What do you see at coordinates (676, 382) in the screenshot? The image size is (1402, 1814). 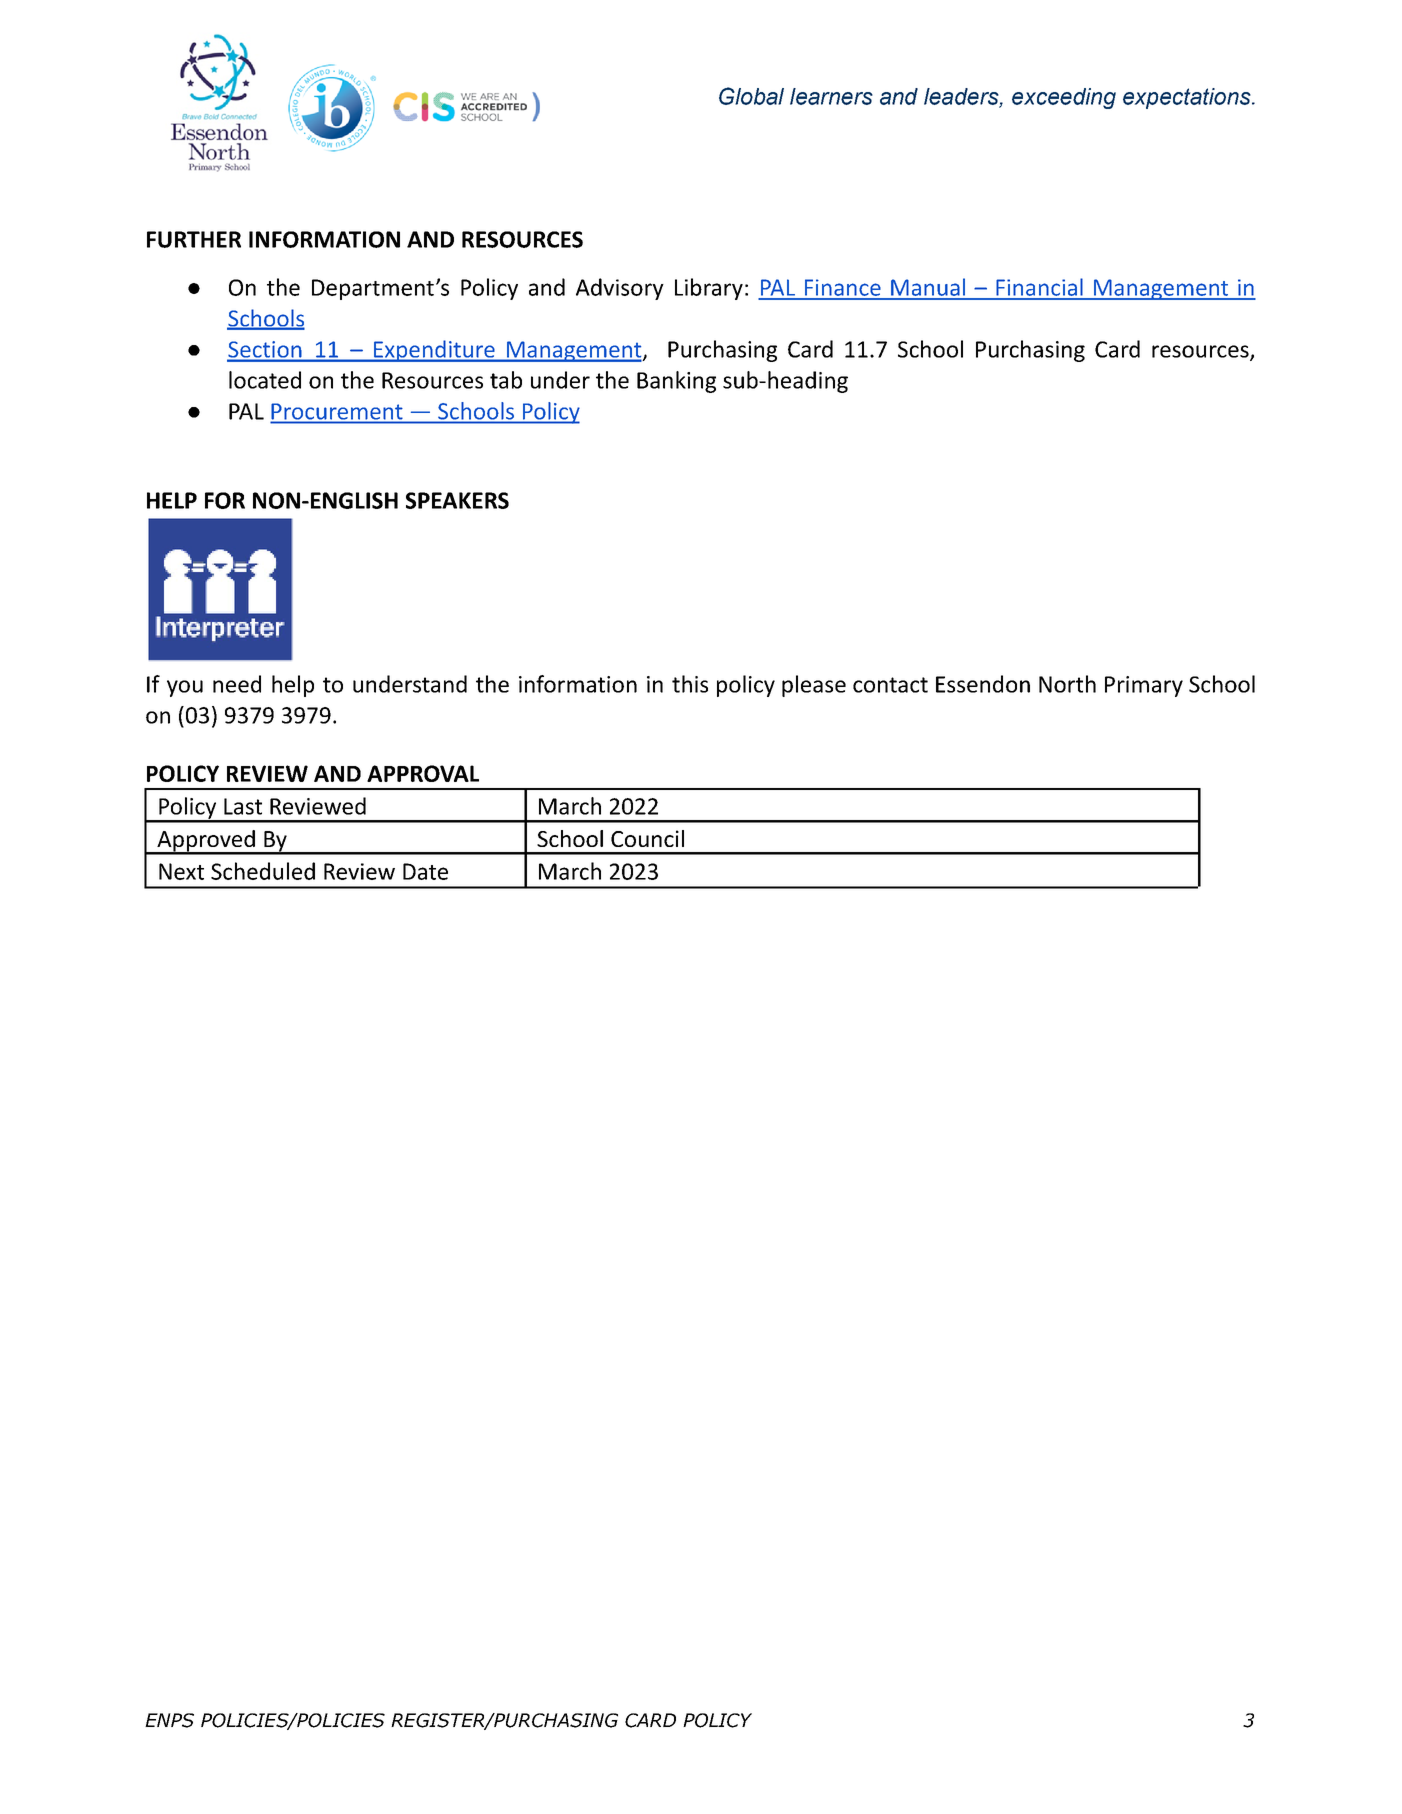 I see `Banking` at bounding box center [676, 382].
